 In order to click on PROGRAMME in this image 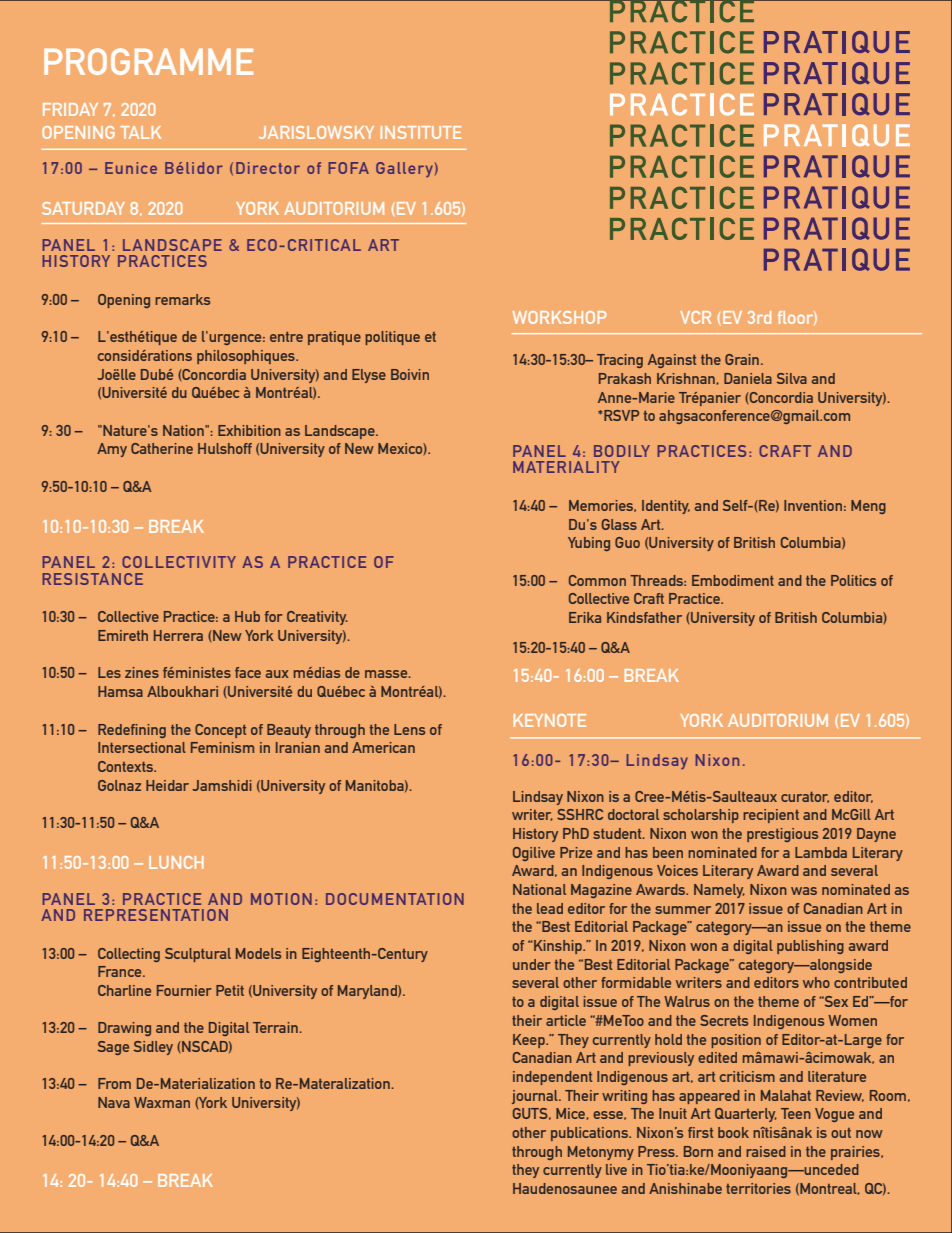, I will do `click(148, 61)`.
